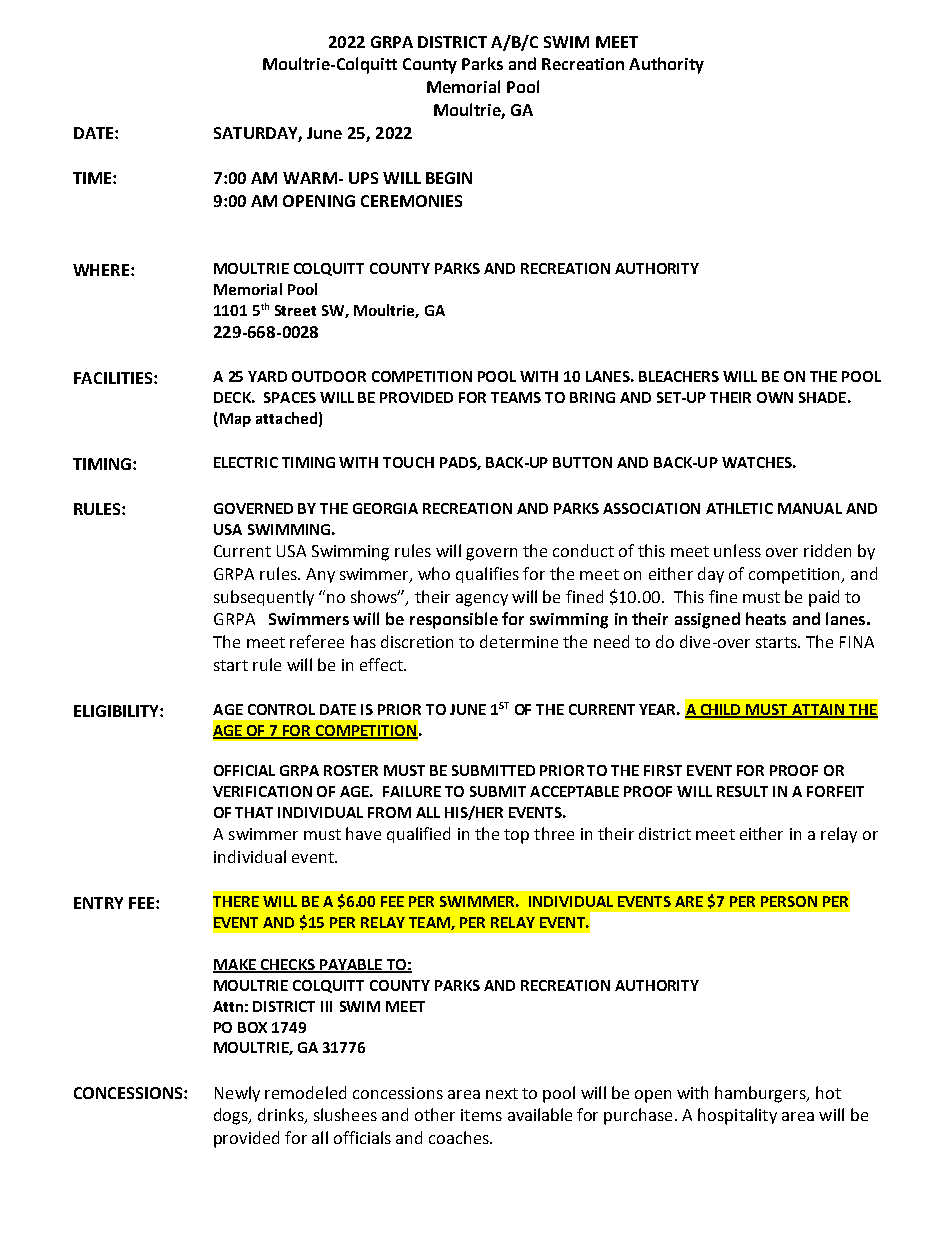 Image resolution: width=952 pixels, height=1233 pixels. What do you see at coordinates (117, 711) in the page?
I see `ELIGIBILITY` at bounding box center [117, 711].
